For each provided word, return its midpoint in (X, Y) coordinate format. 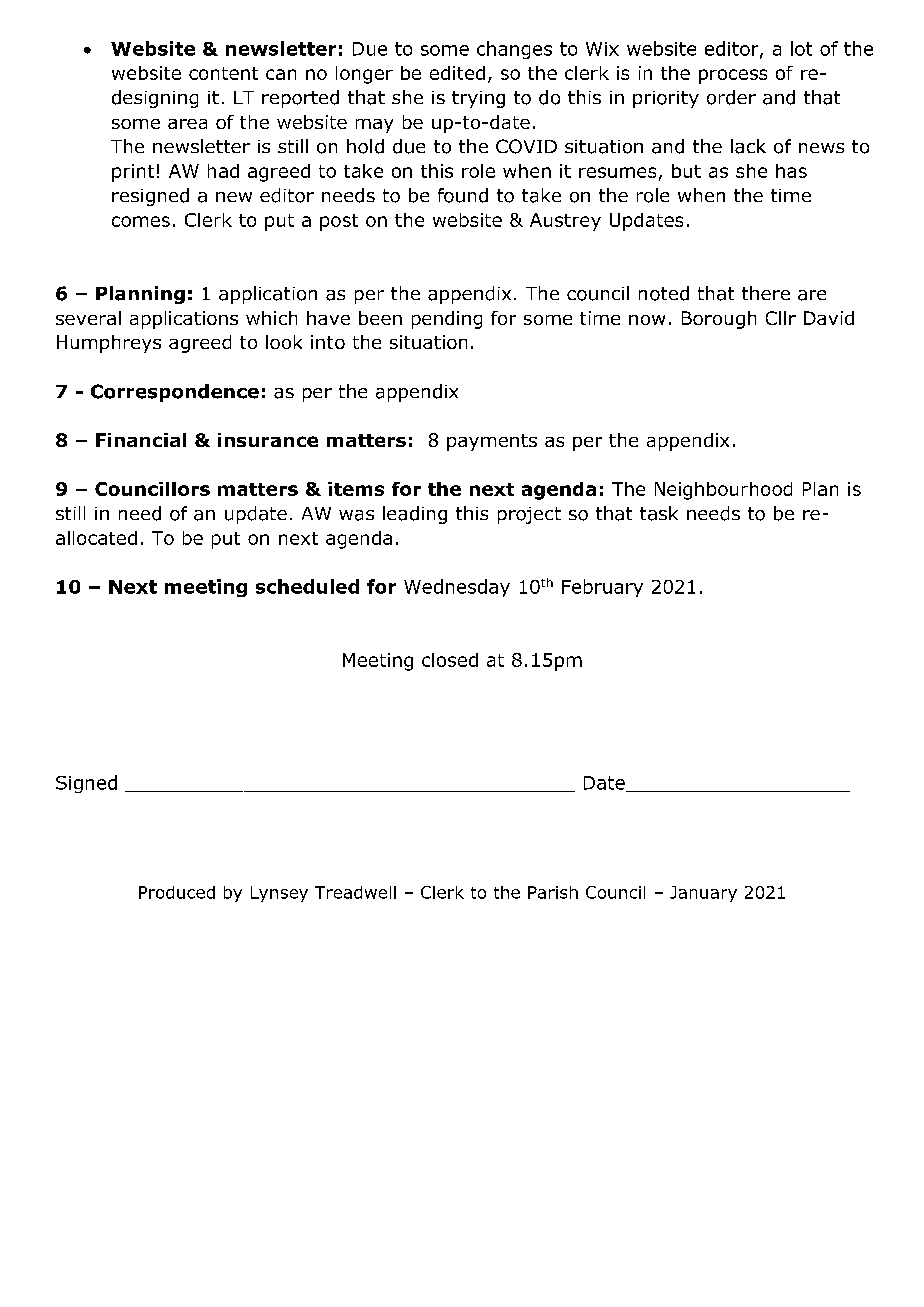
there (766, 293)
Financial (141, 440)
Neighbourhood (723, 491)
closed (450, 660)
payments (492, 442)
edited (457, 73)
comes (141, 221)
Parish (553, 892)
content (223, 73)
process (733, 76)
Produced (177, 892)
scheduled (307, 586)
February (602, 588)
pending (447, 320)
